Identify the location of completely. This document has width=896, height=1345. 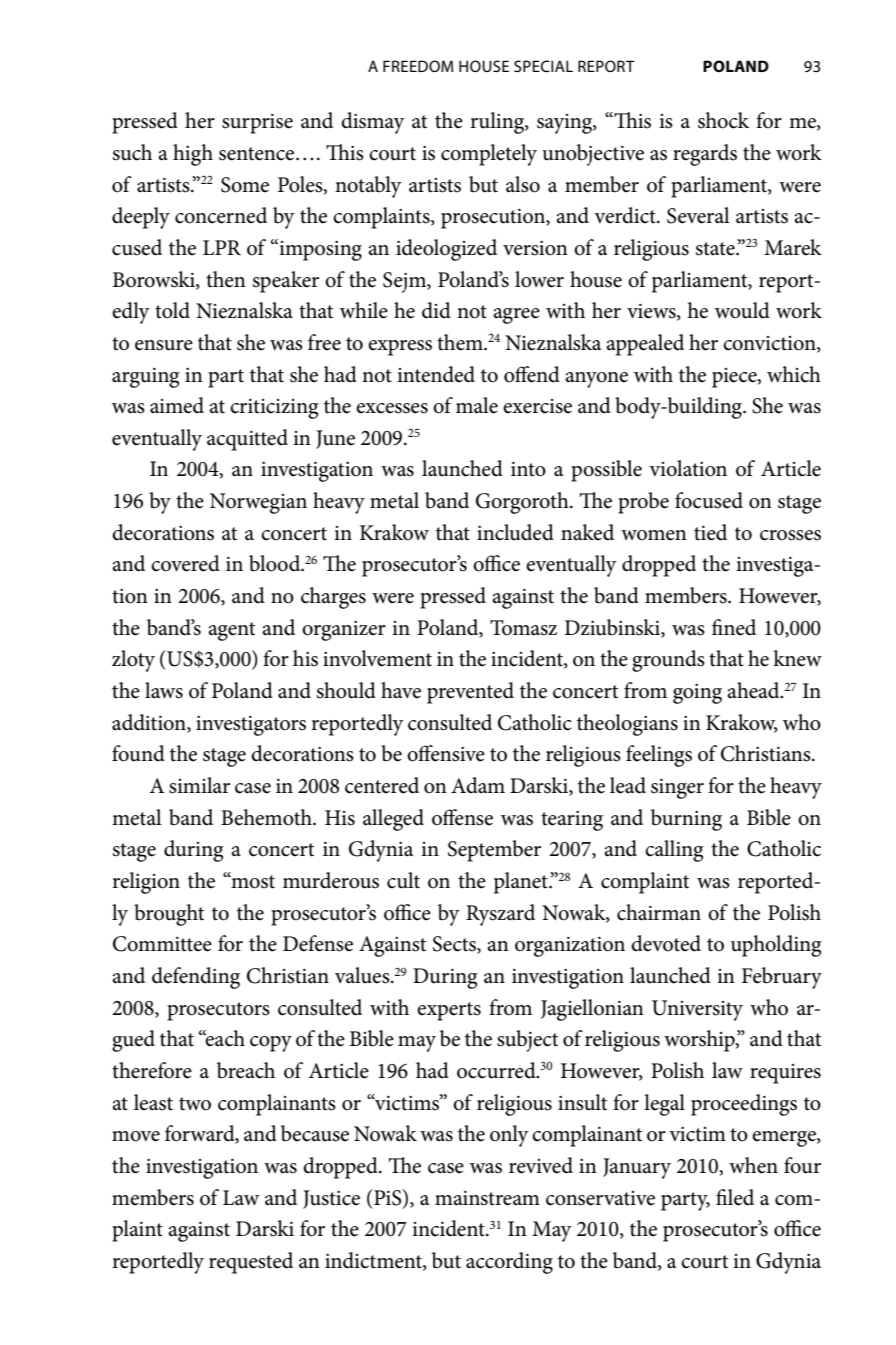
(489, 155).
